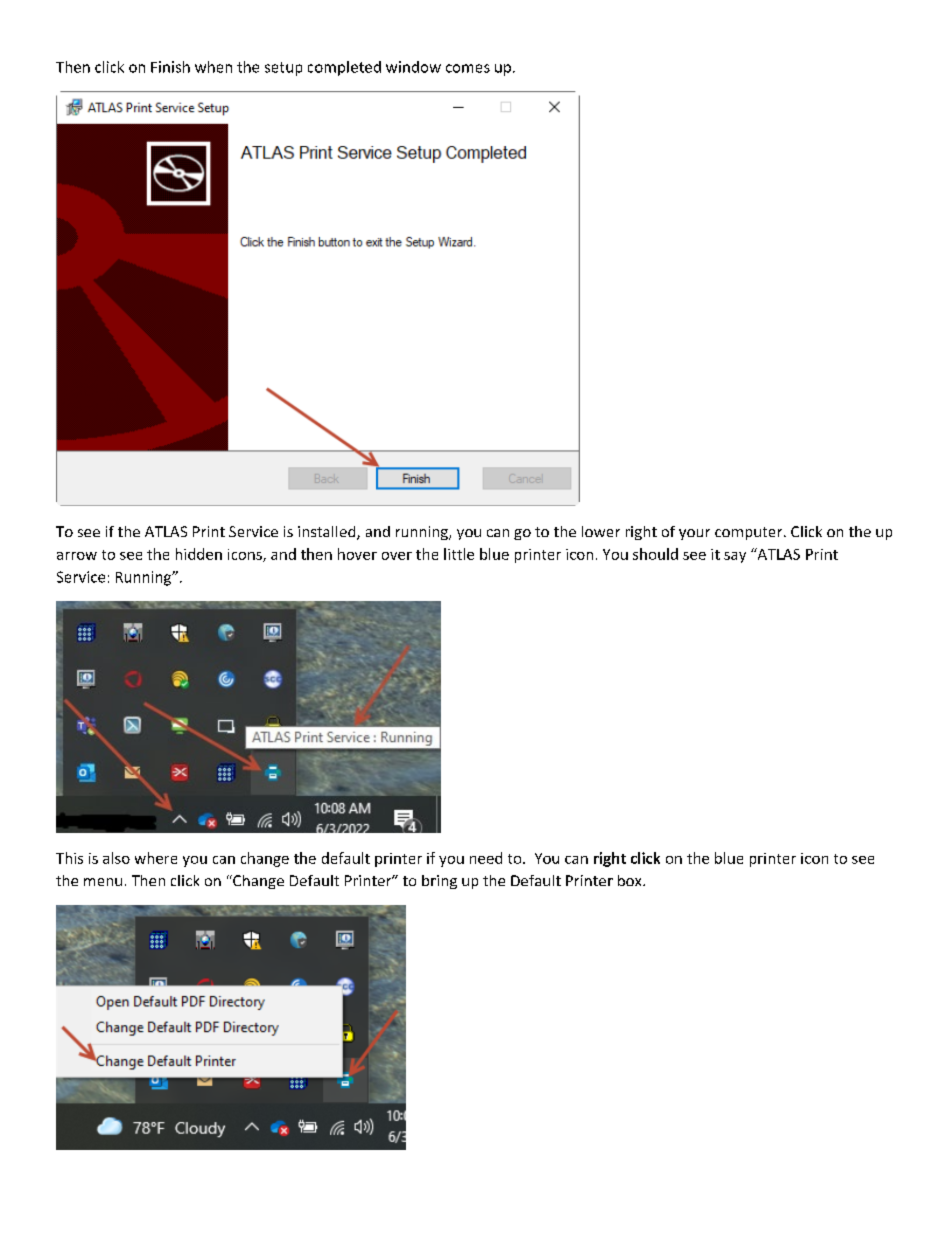  What do you see at coordinates (631, 880) in the page?
I see `box` at bounding box center [631, 880].
